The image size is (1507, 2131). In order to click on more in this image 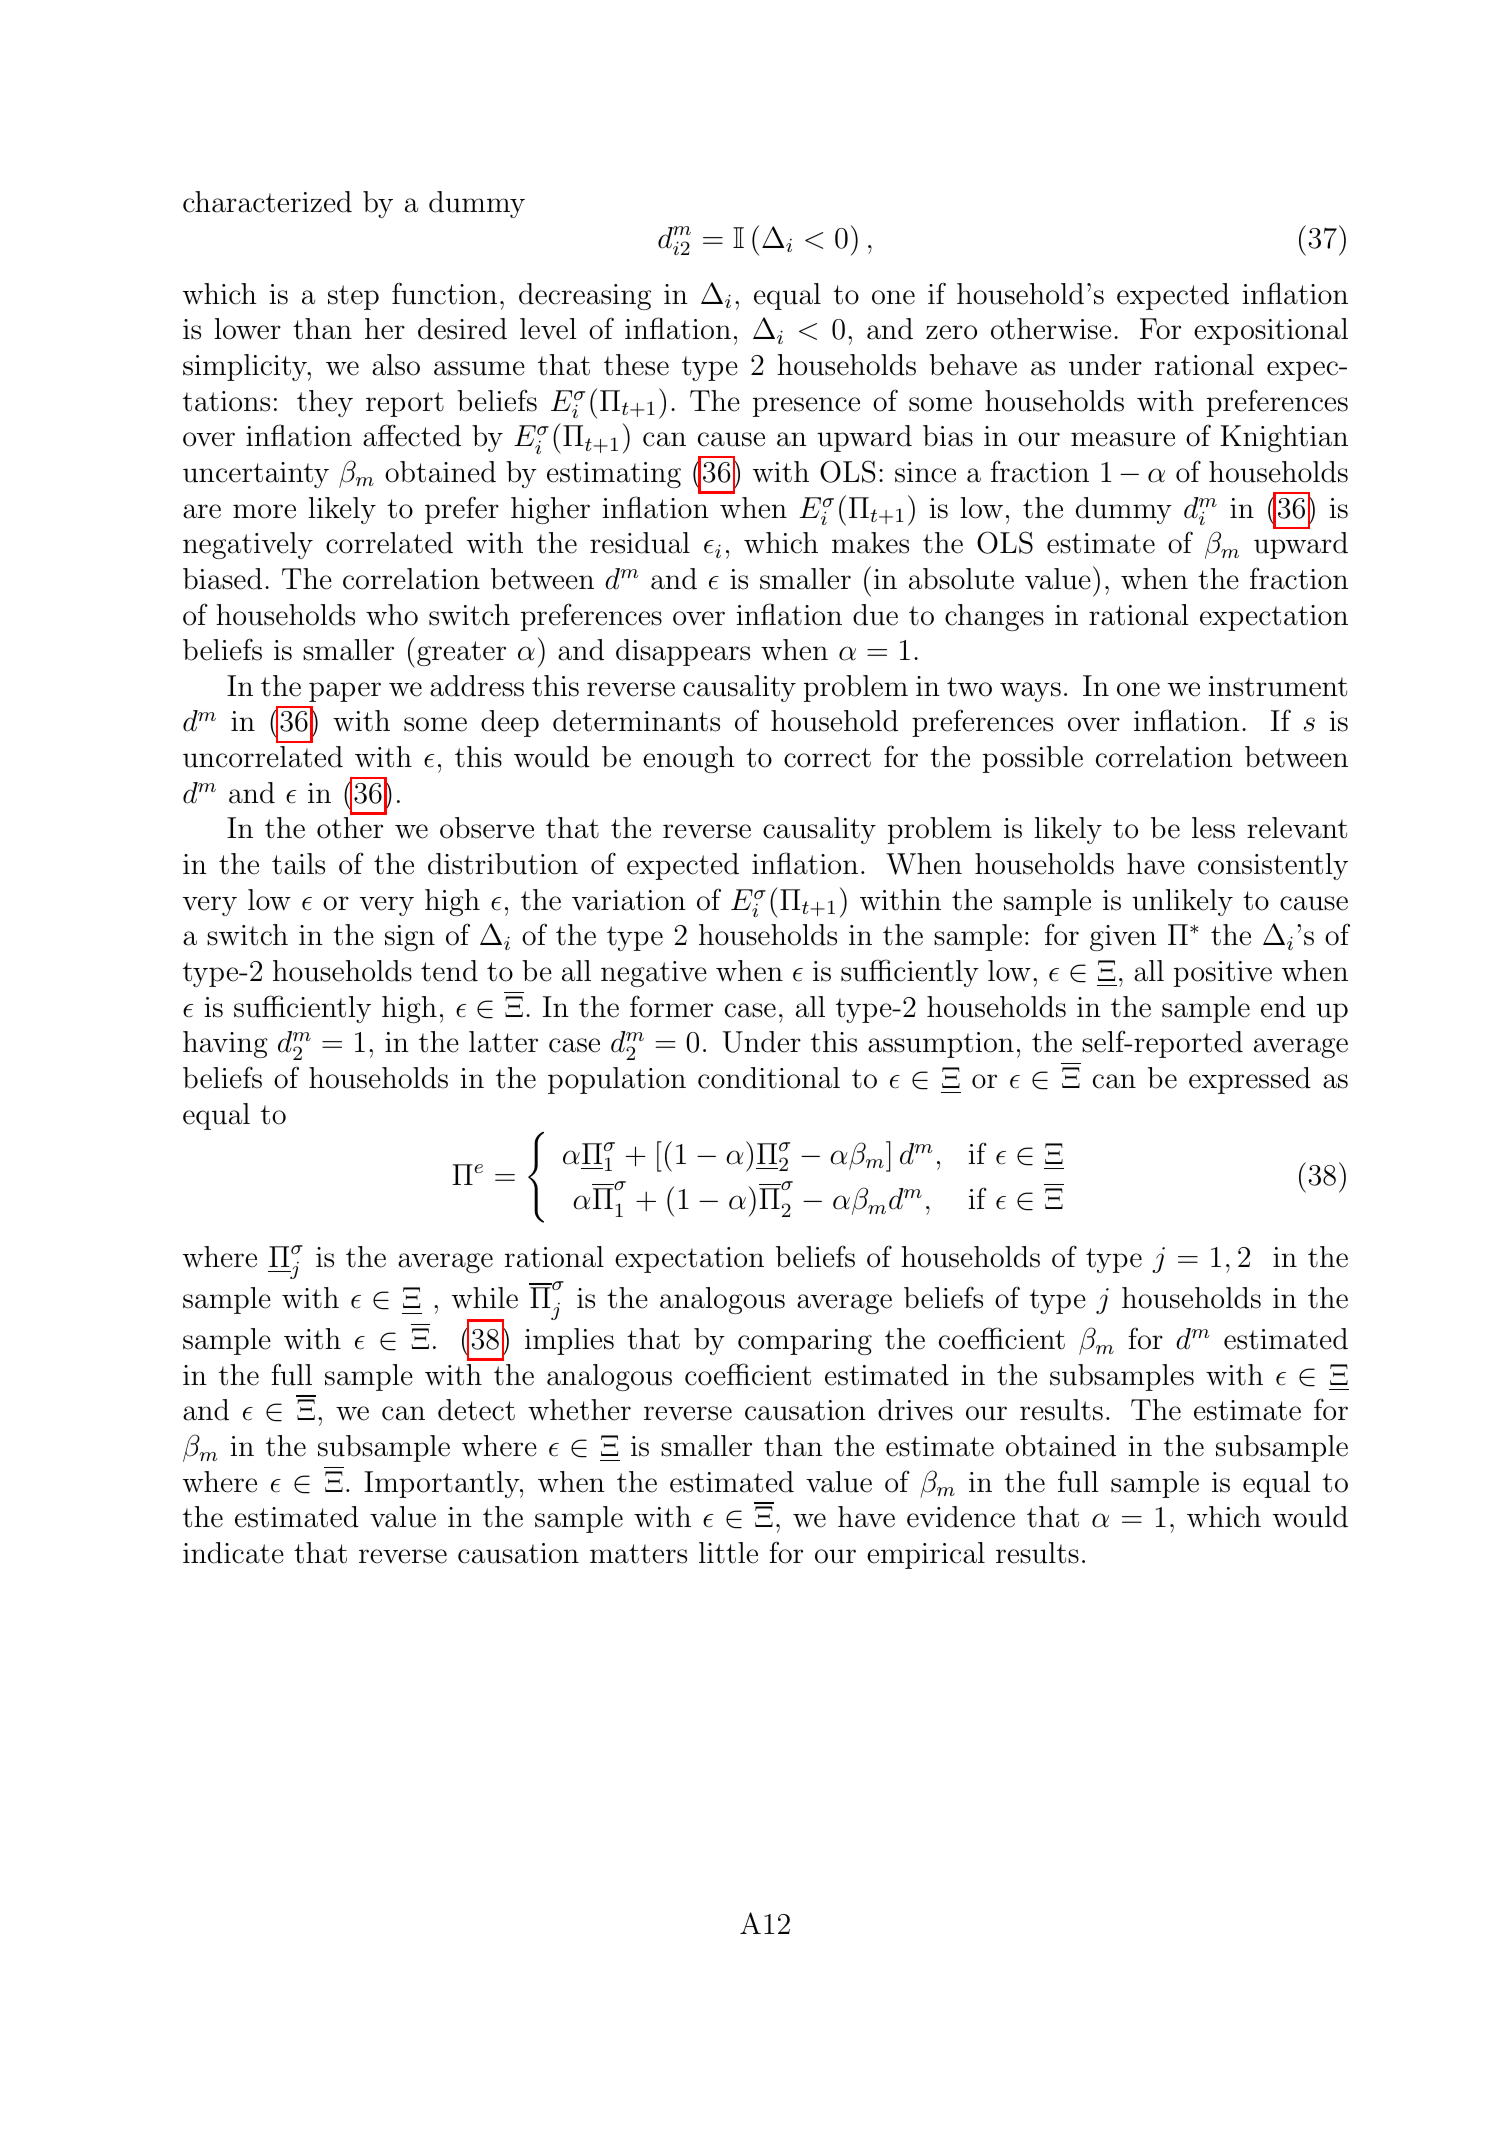, I will do `click(264, 511)`.
